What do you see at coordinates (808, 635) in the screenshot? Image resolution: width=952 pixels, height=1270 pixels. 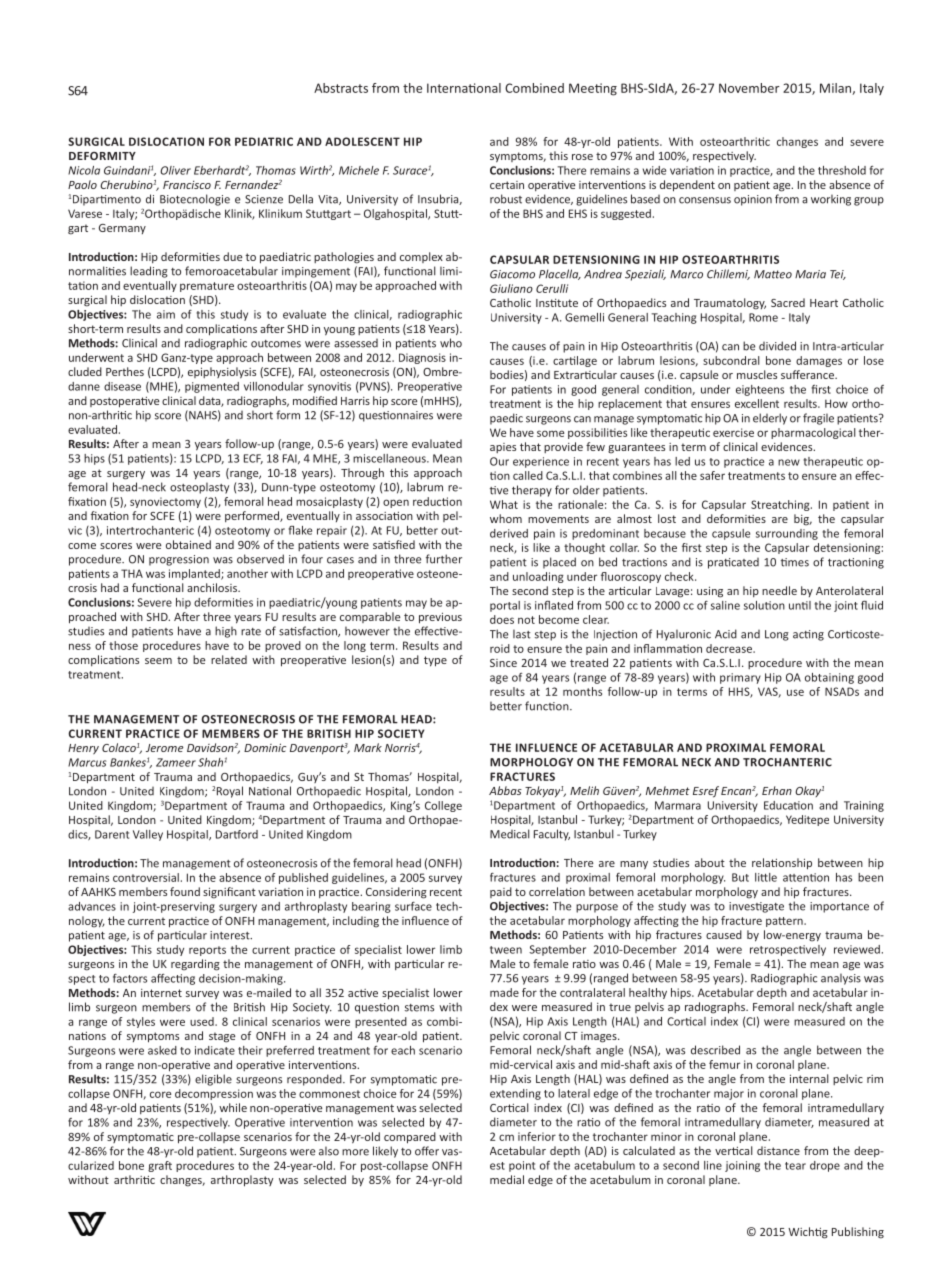 I see `acting` at bounding box center [808, 635].
